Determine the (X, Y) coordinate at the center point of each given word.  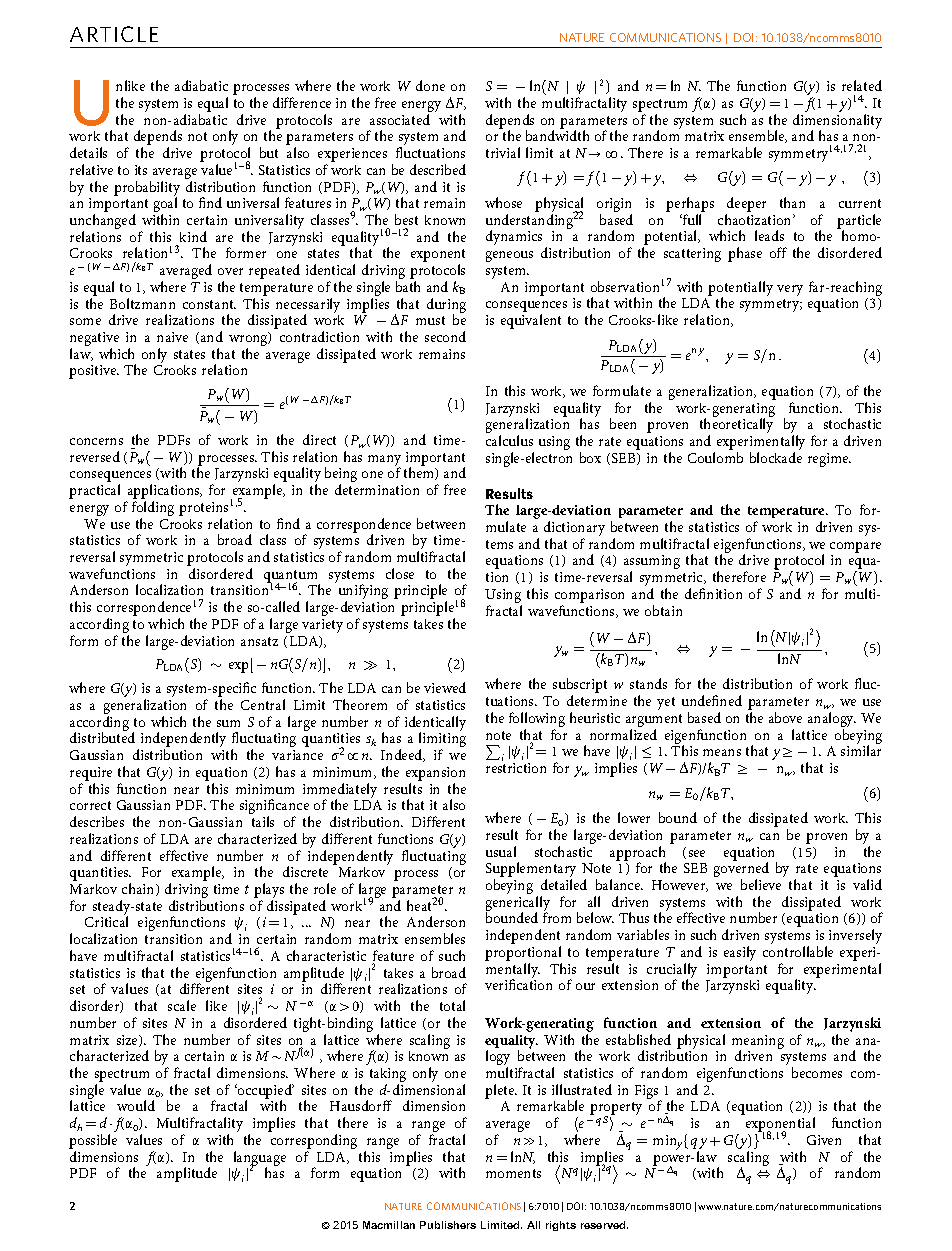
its (141, 170)
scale (182, 1005)
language (260, 1159)
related (862, 85)
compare (855, 547)
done (430, 85)
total (452, 1005)
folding (153, 510)
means (722, 752)
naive (172, 337)
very (790, 290)
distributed (102, 737)
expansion (435, 775)
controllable (798, 951)
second (445, 336)
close (400, 573)
